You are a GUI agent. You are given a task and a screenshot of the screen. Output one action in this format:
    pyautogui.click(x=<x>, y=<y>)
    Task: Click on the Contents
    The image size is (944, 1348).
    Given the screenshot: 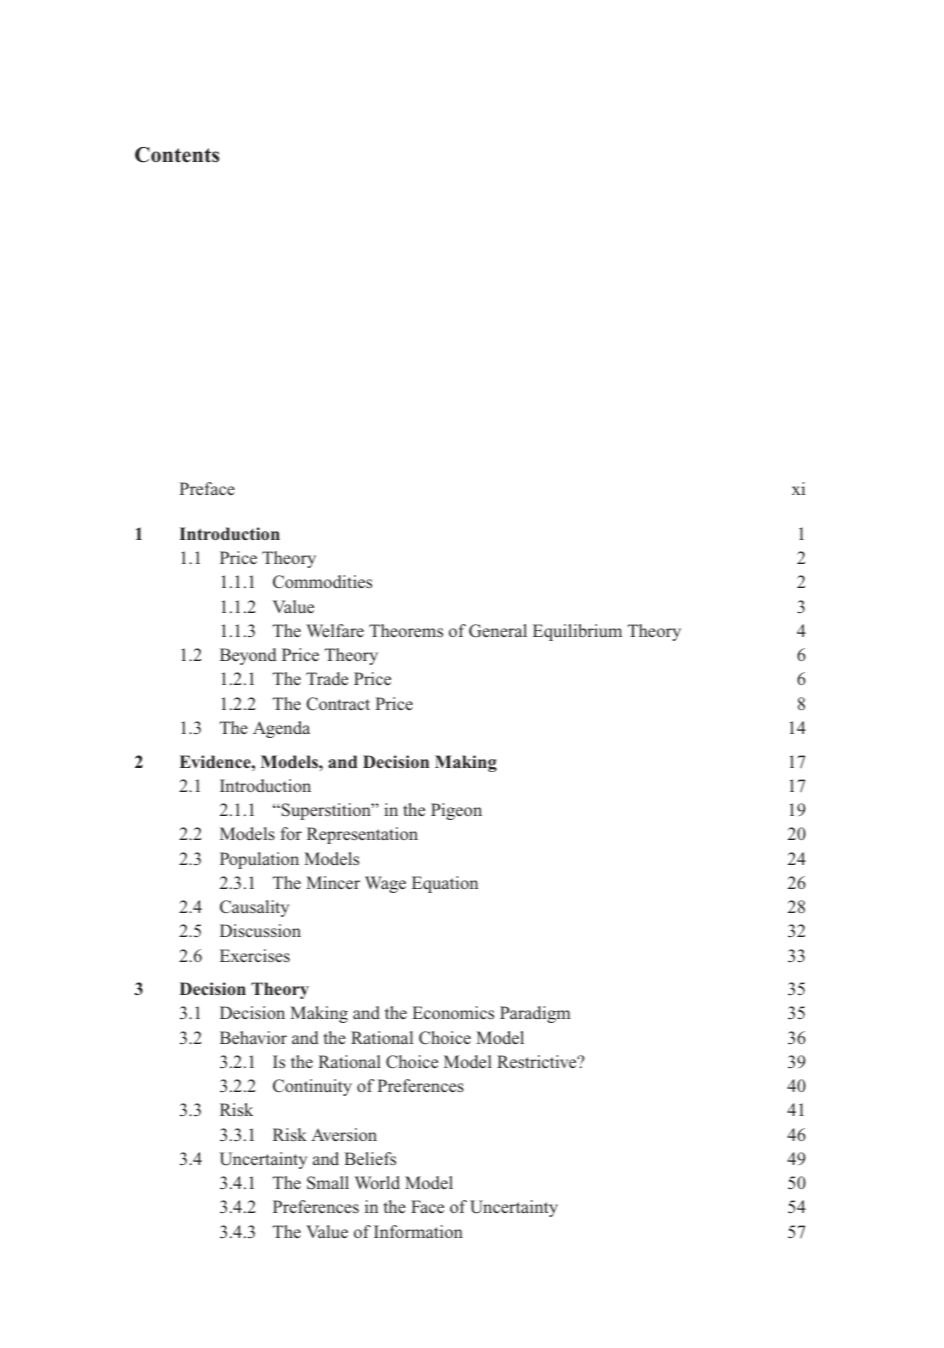 What is the action you would take?
    pyautogui.click(x=177, y=155)
